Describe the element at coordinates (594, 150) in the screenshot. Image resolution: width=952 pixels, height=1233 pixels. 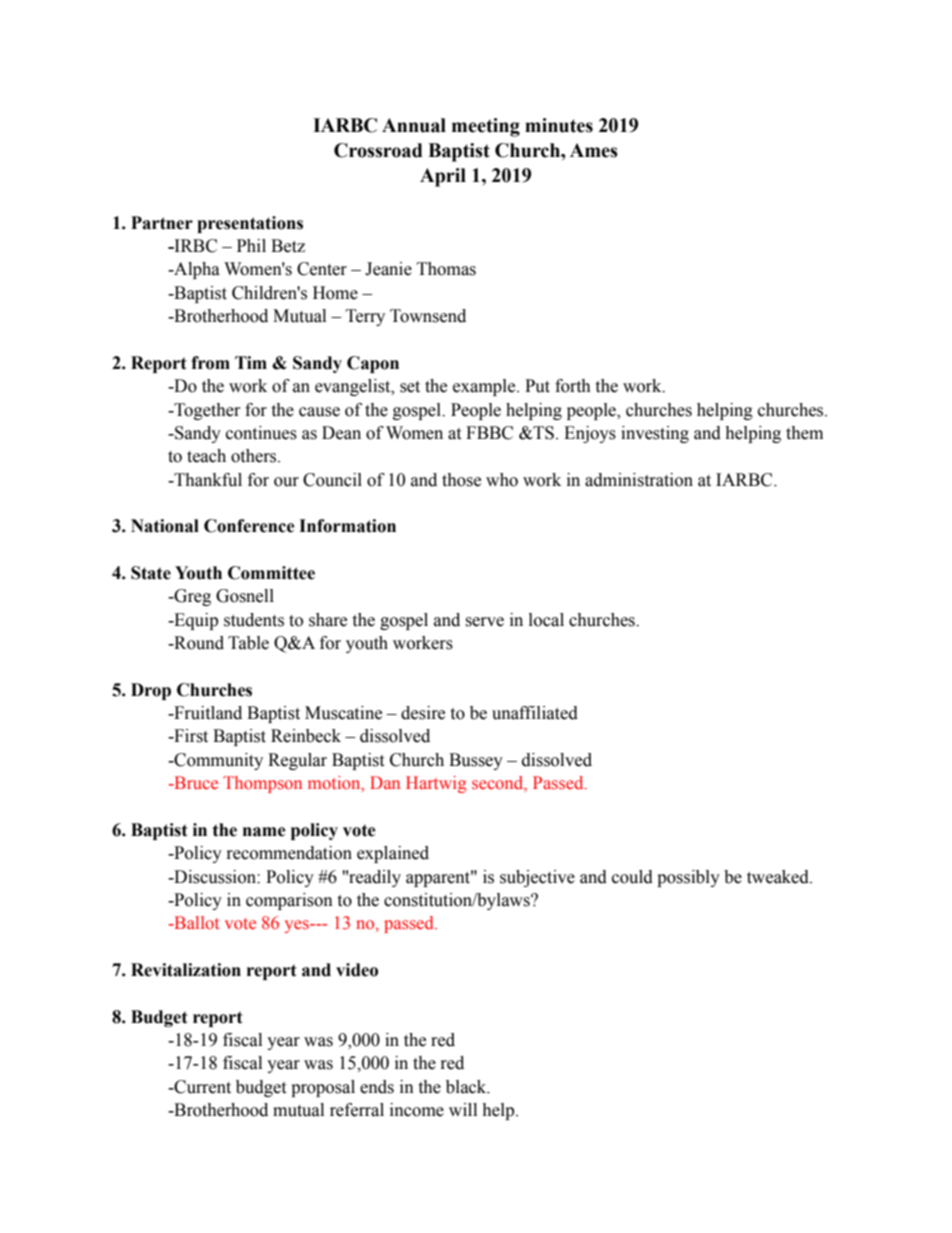
I see `Ames` at that location.
